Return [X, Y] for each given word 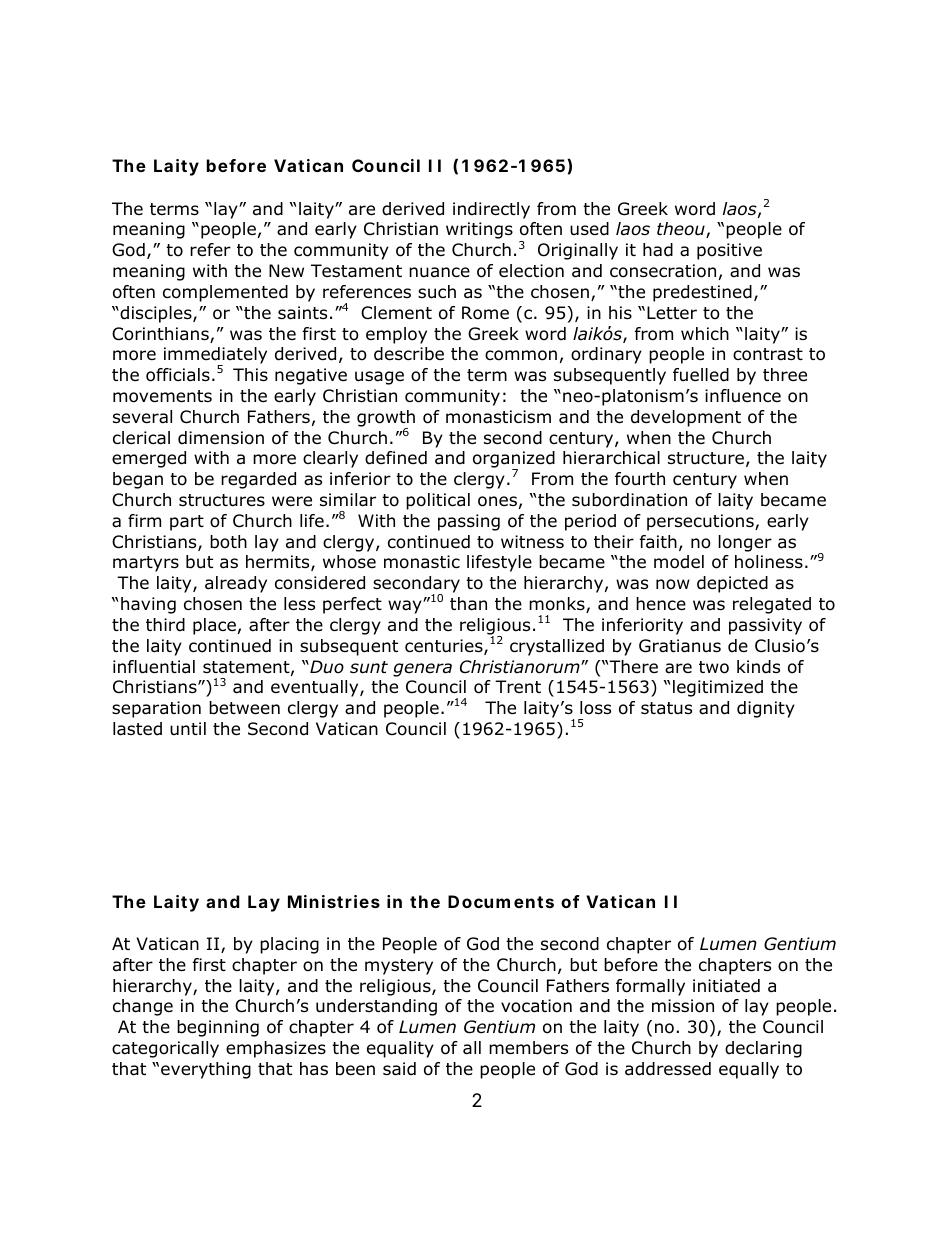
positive [729, 251]
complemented [225, 293]
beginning [218, 1028]
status [666, 708]
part [187, 523]
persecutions [701, 522]
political [438, 501]
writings [479, 230]
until [188, 728]
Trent [518, 686]
